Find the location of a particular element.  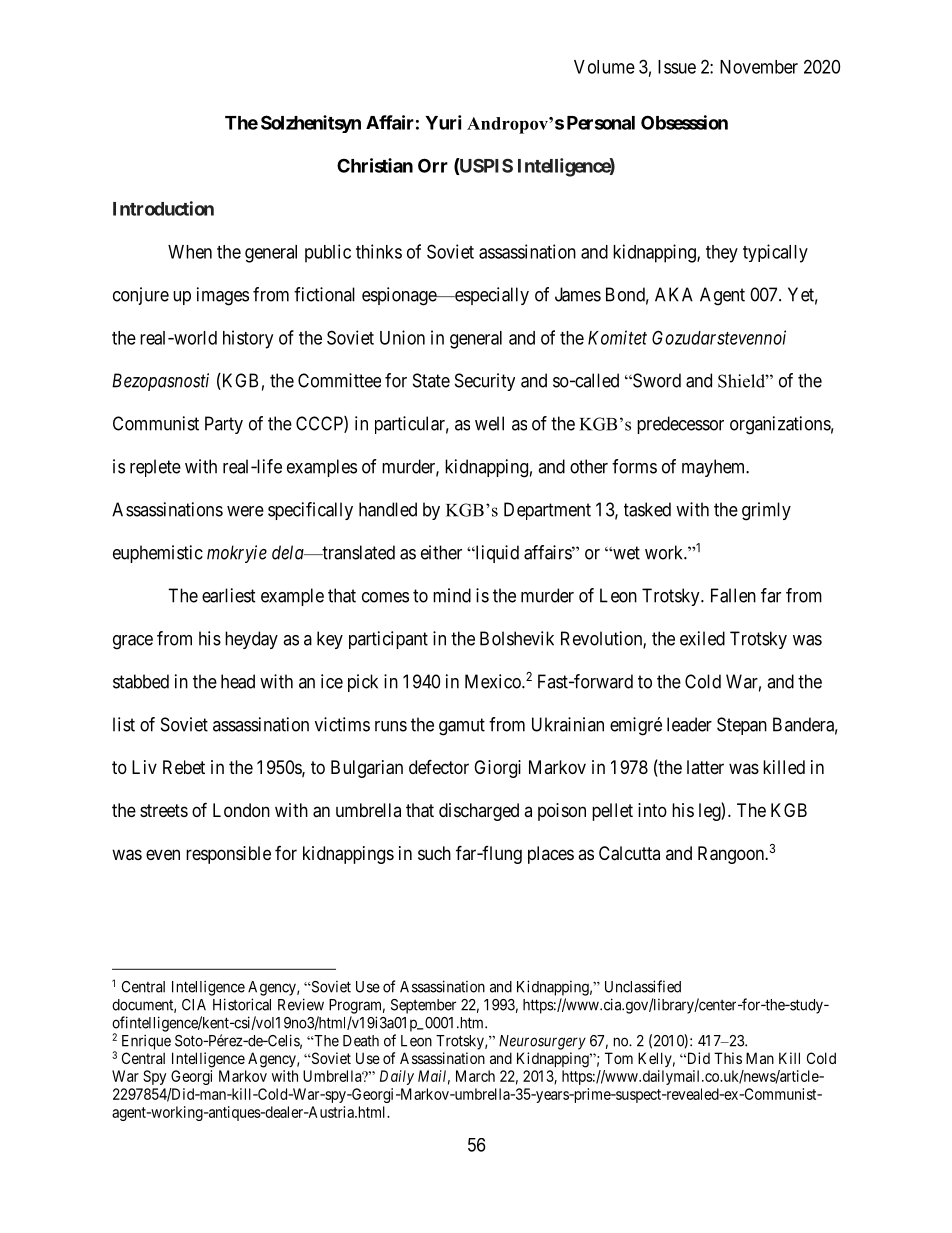

March is located at coordinates (475, 1076).
